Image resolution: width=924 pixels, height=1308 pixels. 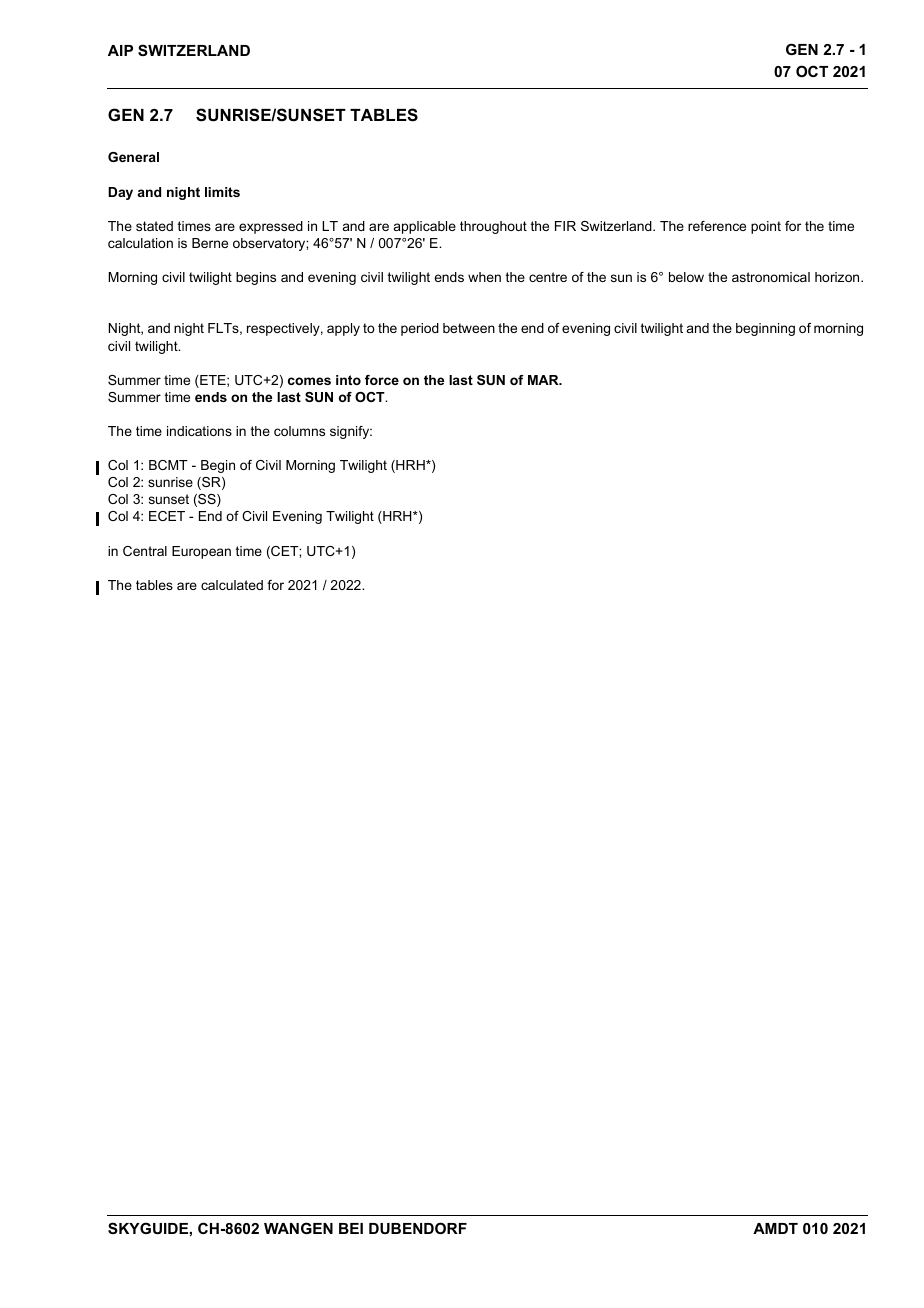 What do you see at coordinates (120, 50) in the screenshot?
I see `AIP` at bounding box center [120, 50].
